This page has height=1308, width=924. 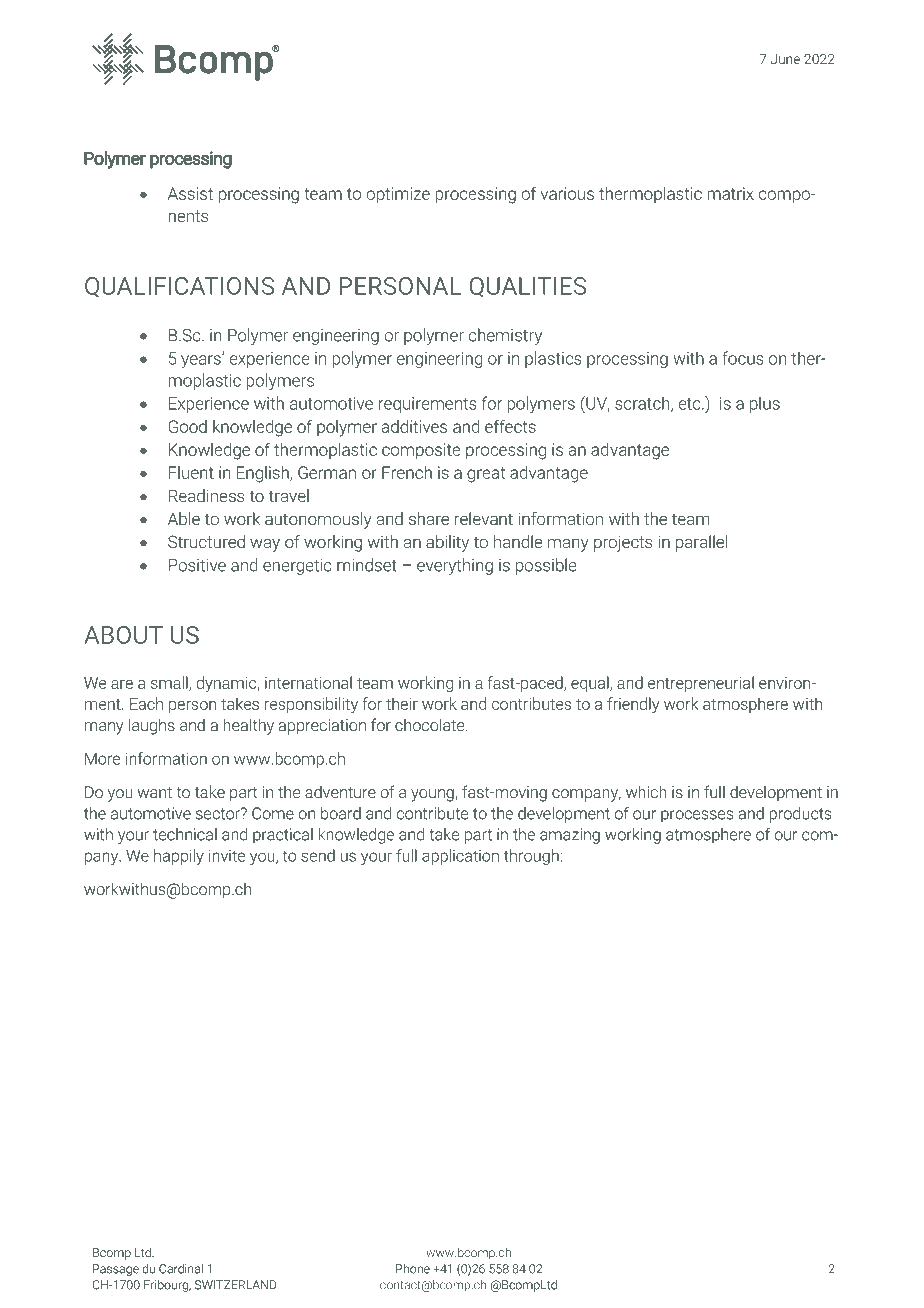 I want to click on Assist, so click(x=190, y=193).
